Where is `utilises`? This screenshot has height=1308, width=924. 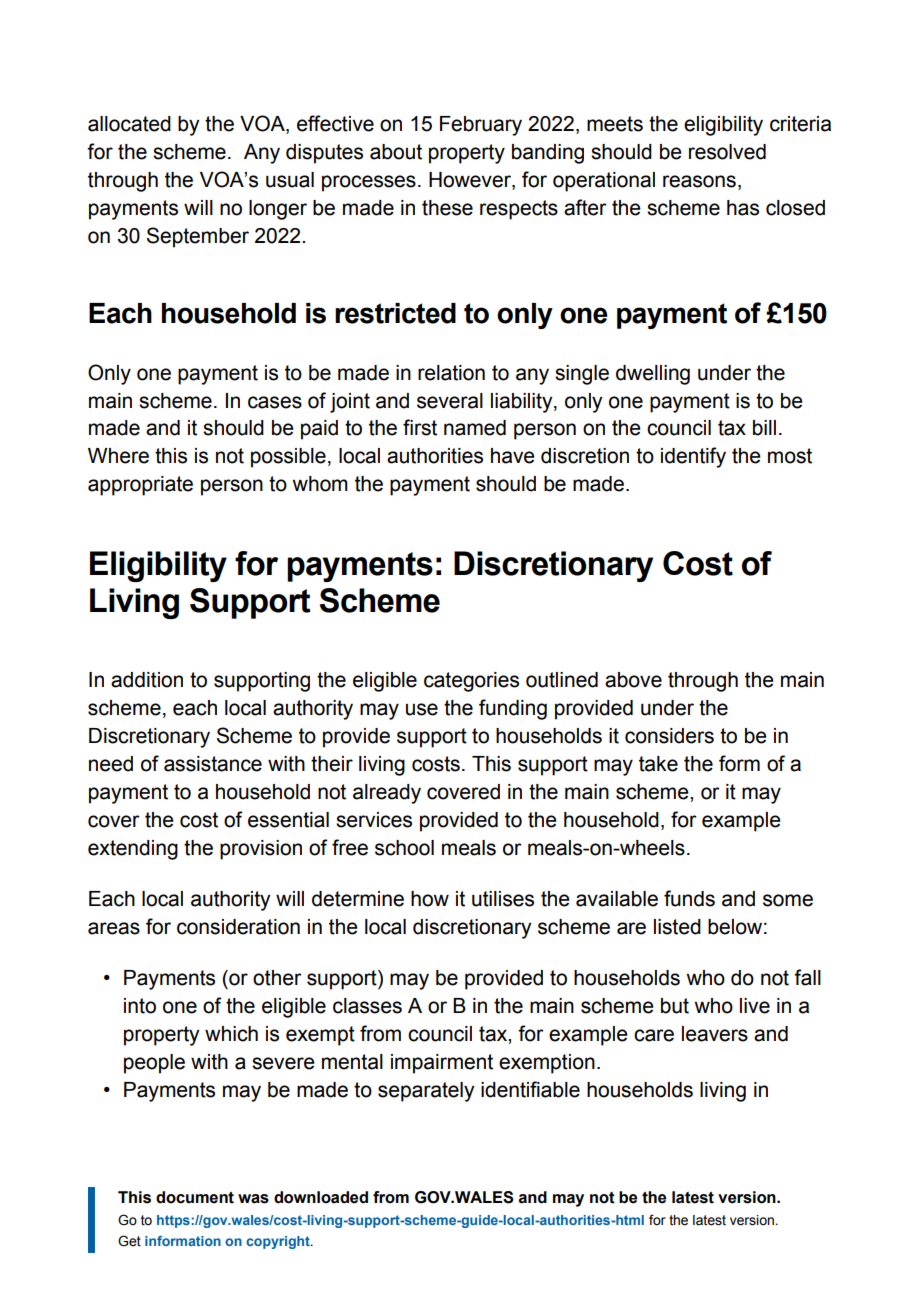 utilises is located at coordinates (503, 899).
